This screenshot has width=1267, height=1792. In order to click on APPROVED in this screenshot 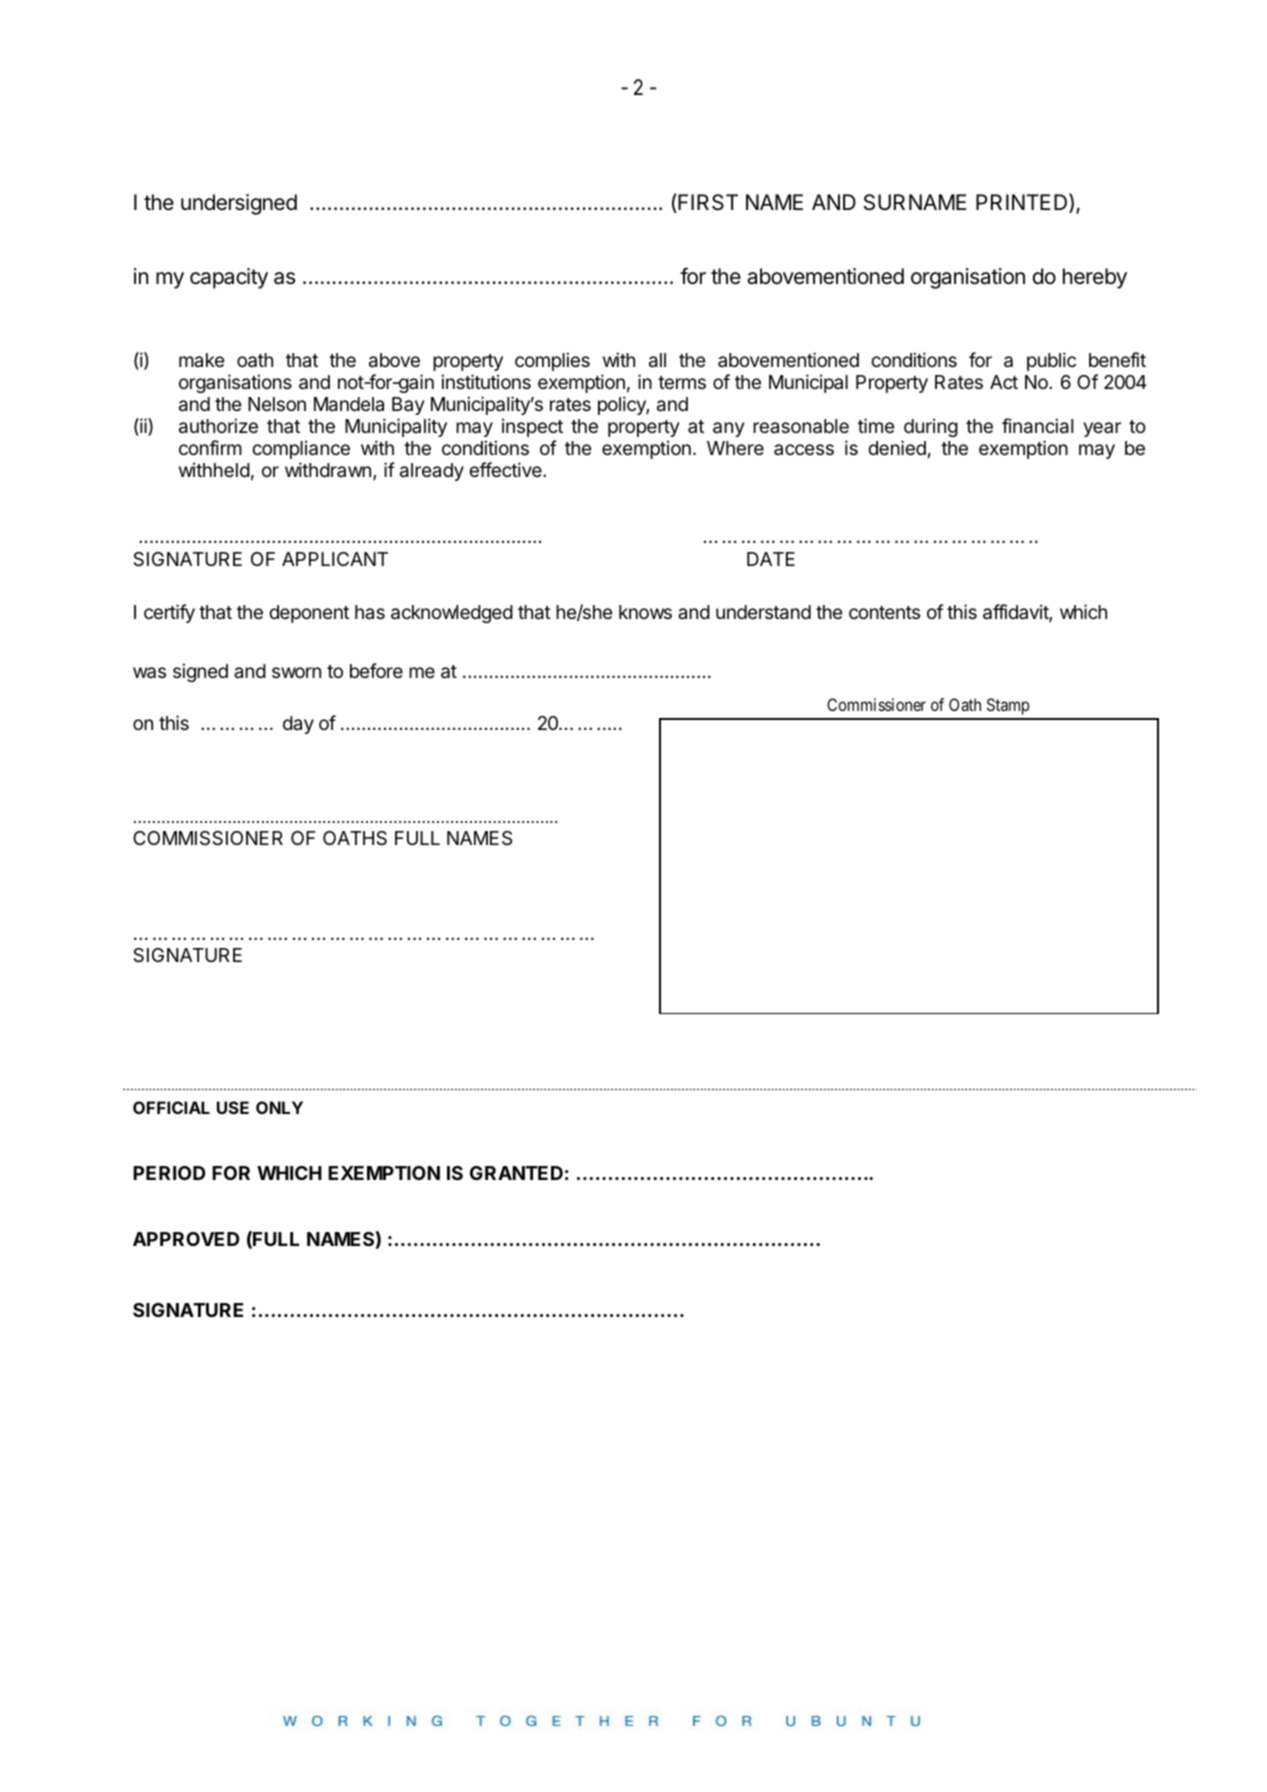, I will do `click(186, 1239)`.
